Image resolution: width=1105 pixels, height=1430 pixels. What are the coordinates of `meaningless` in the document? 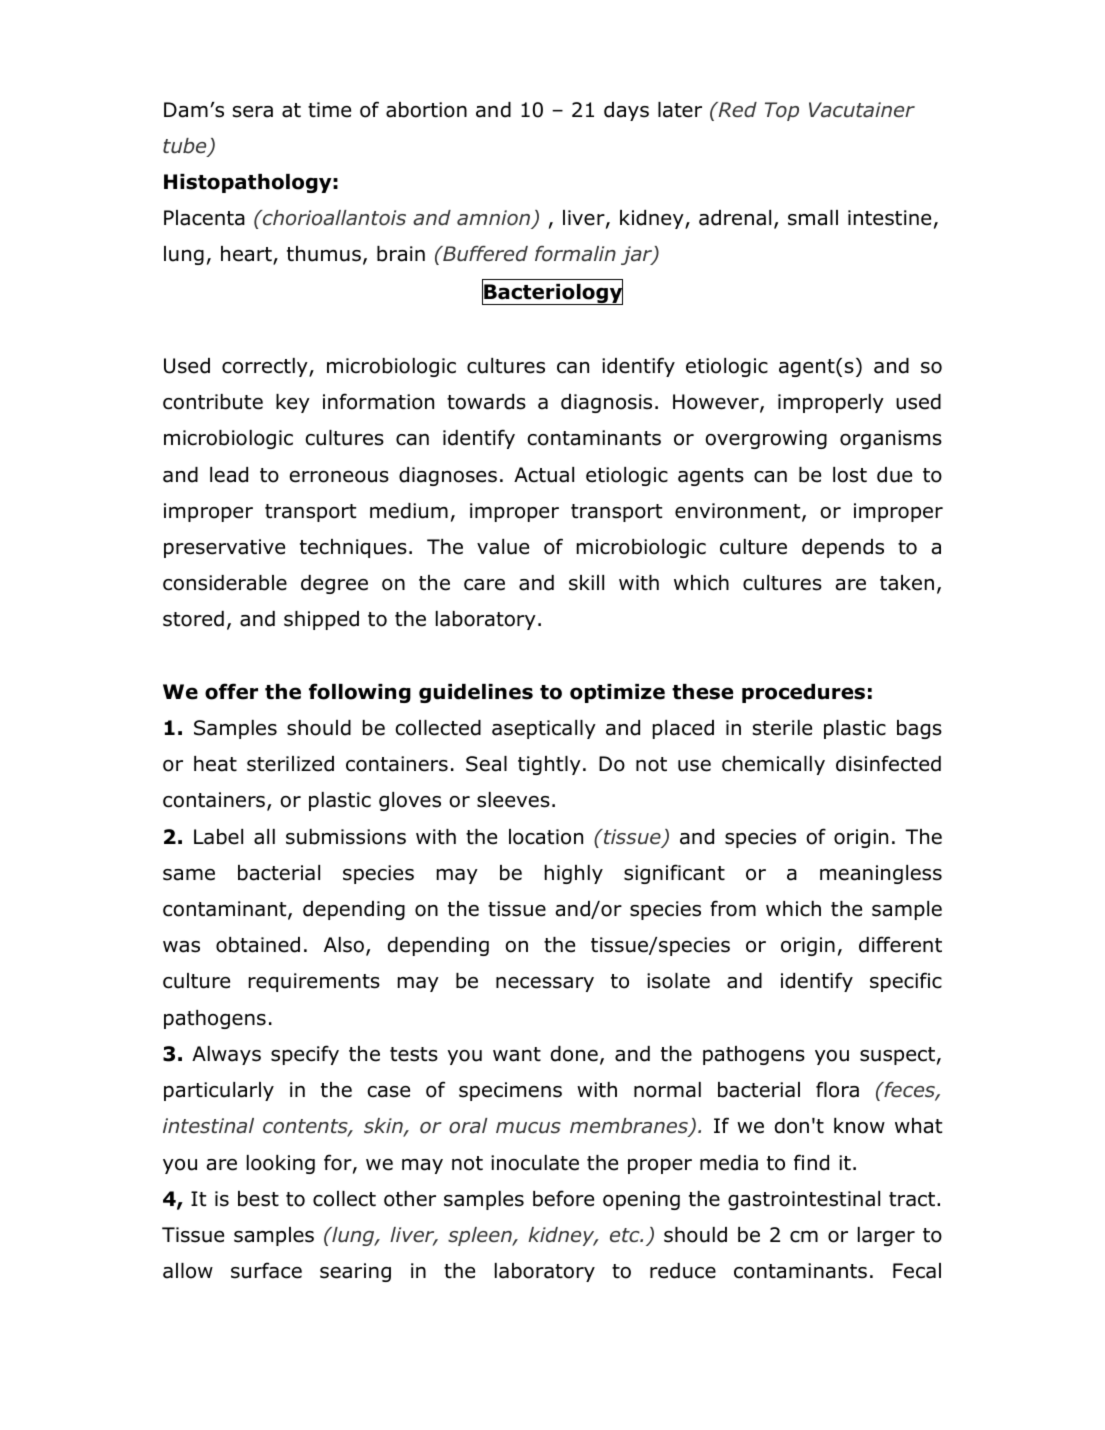 It's located at (881, 874).
